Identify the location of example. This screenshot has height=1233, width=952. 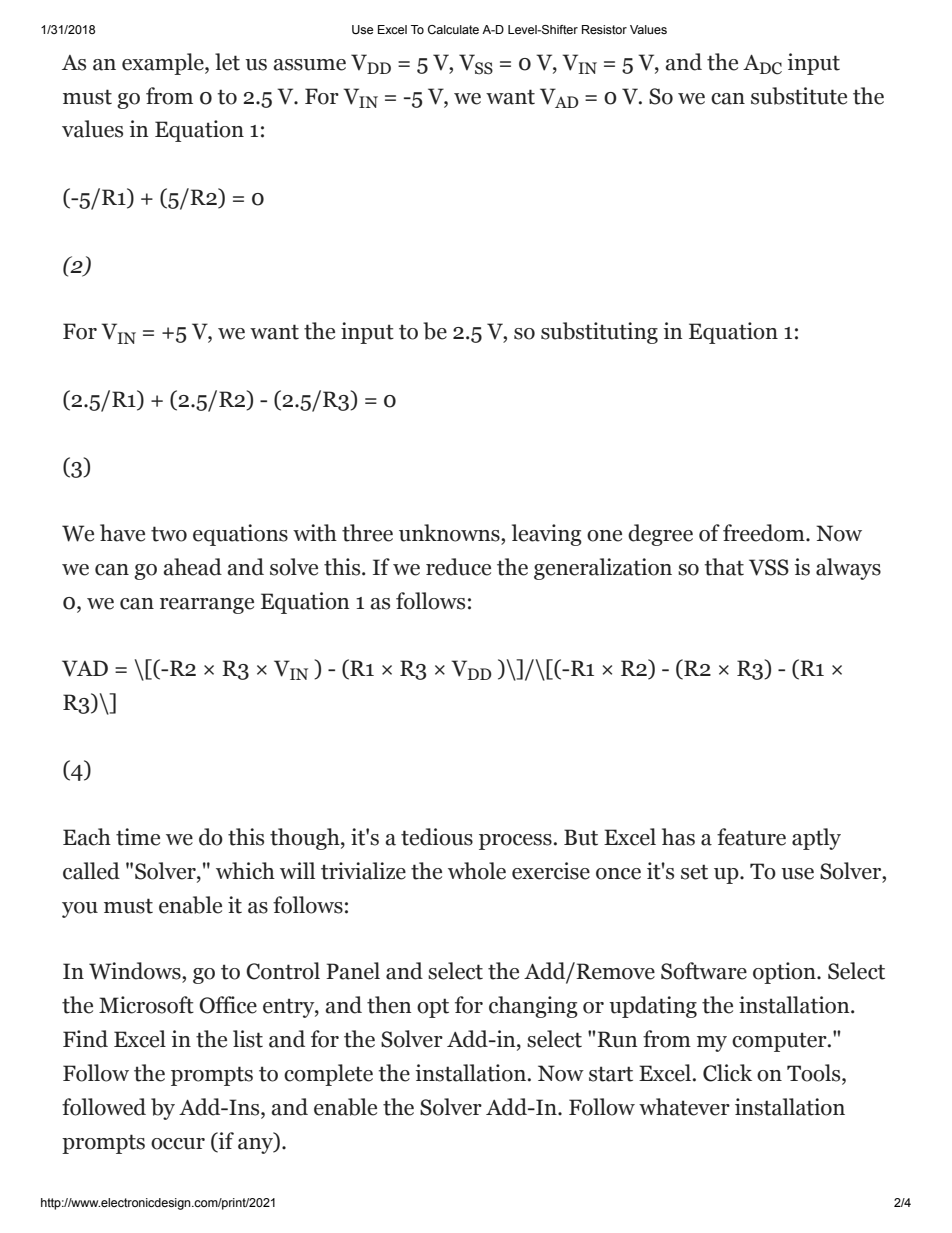
(164, 64).
